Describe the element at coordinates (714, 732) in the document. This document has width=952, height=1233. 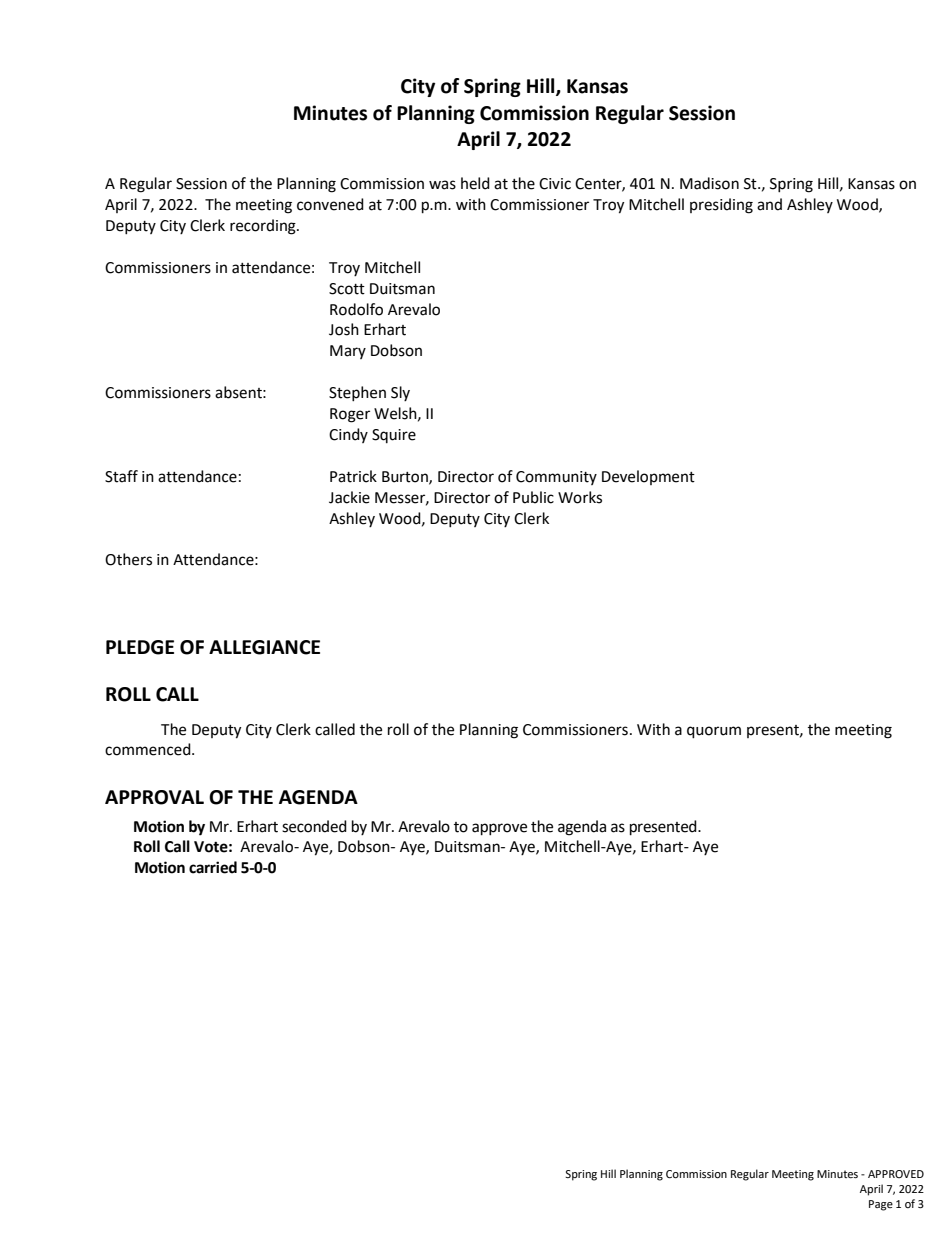
I see `quorum` at that location.
